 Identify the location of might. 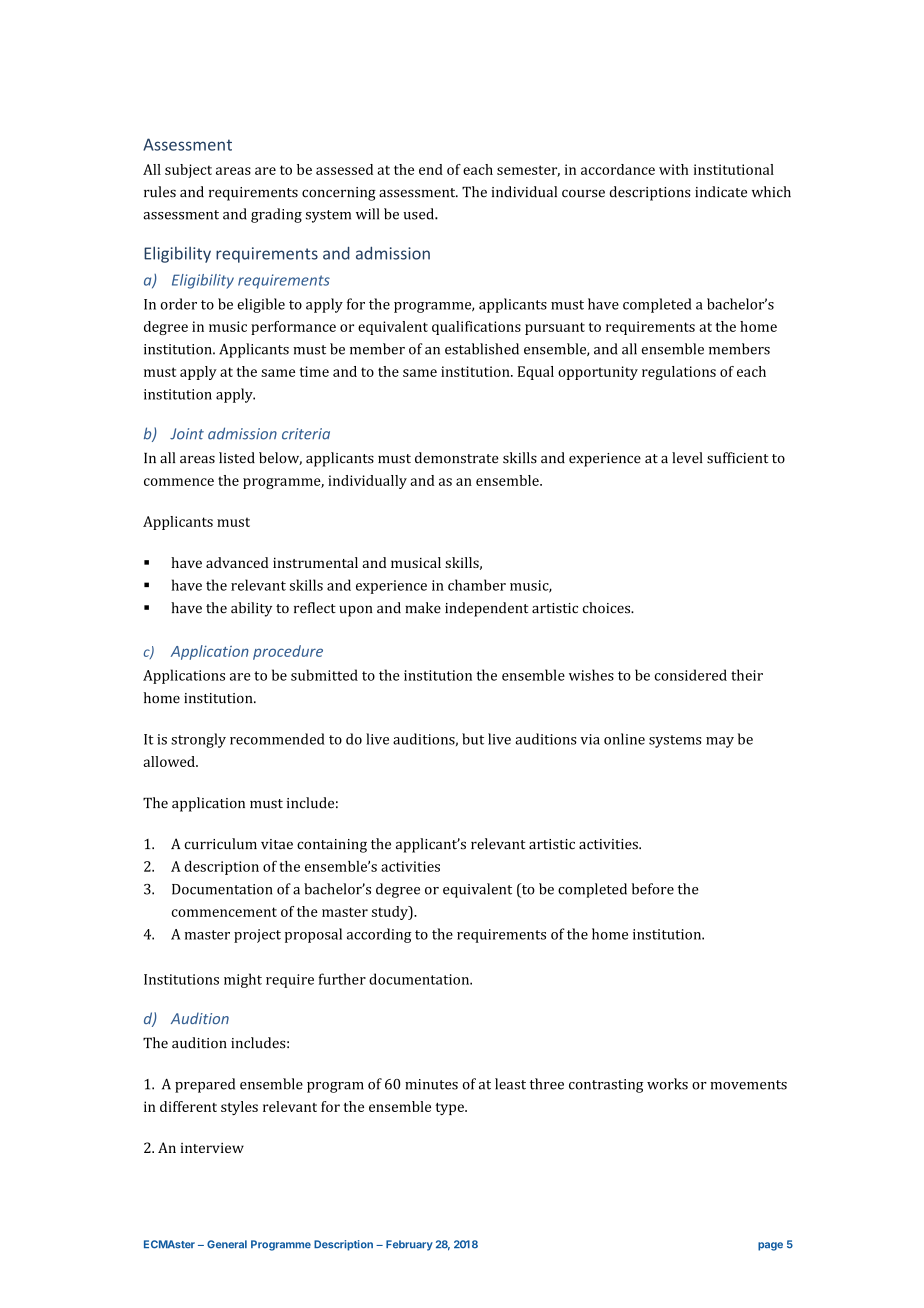
(243, 980).
